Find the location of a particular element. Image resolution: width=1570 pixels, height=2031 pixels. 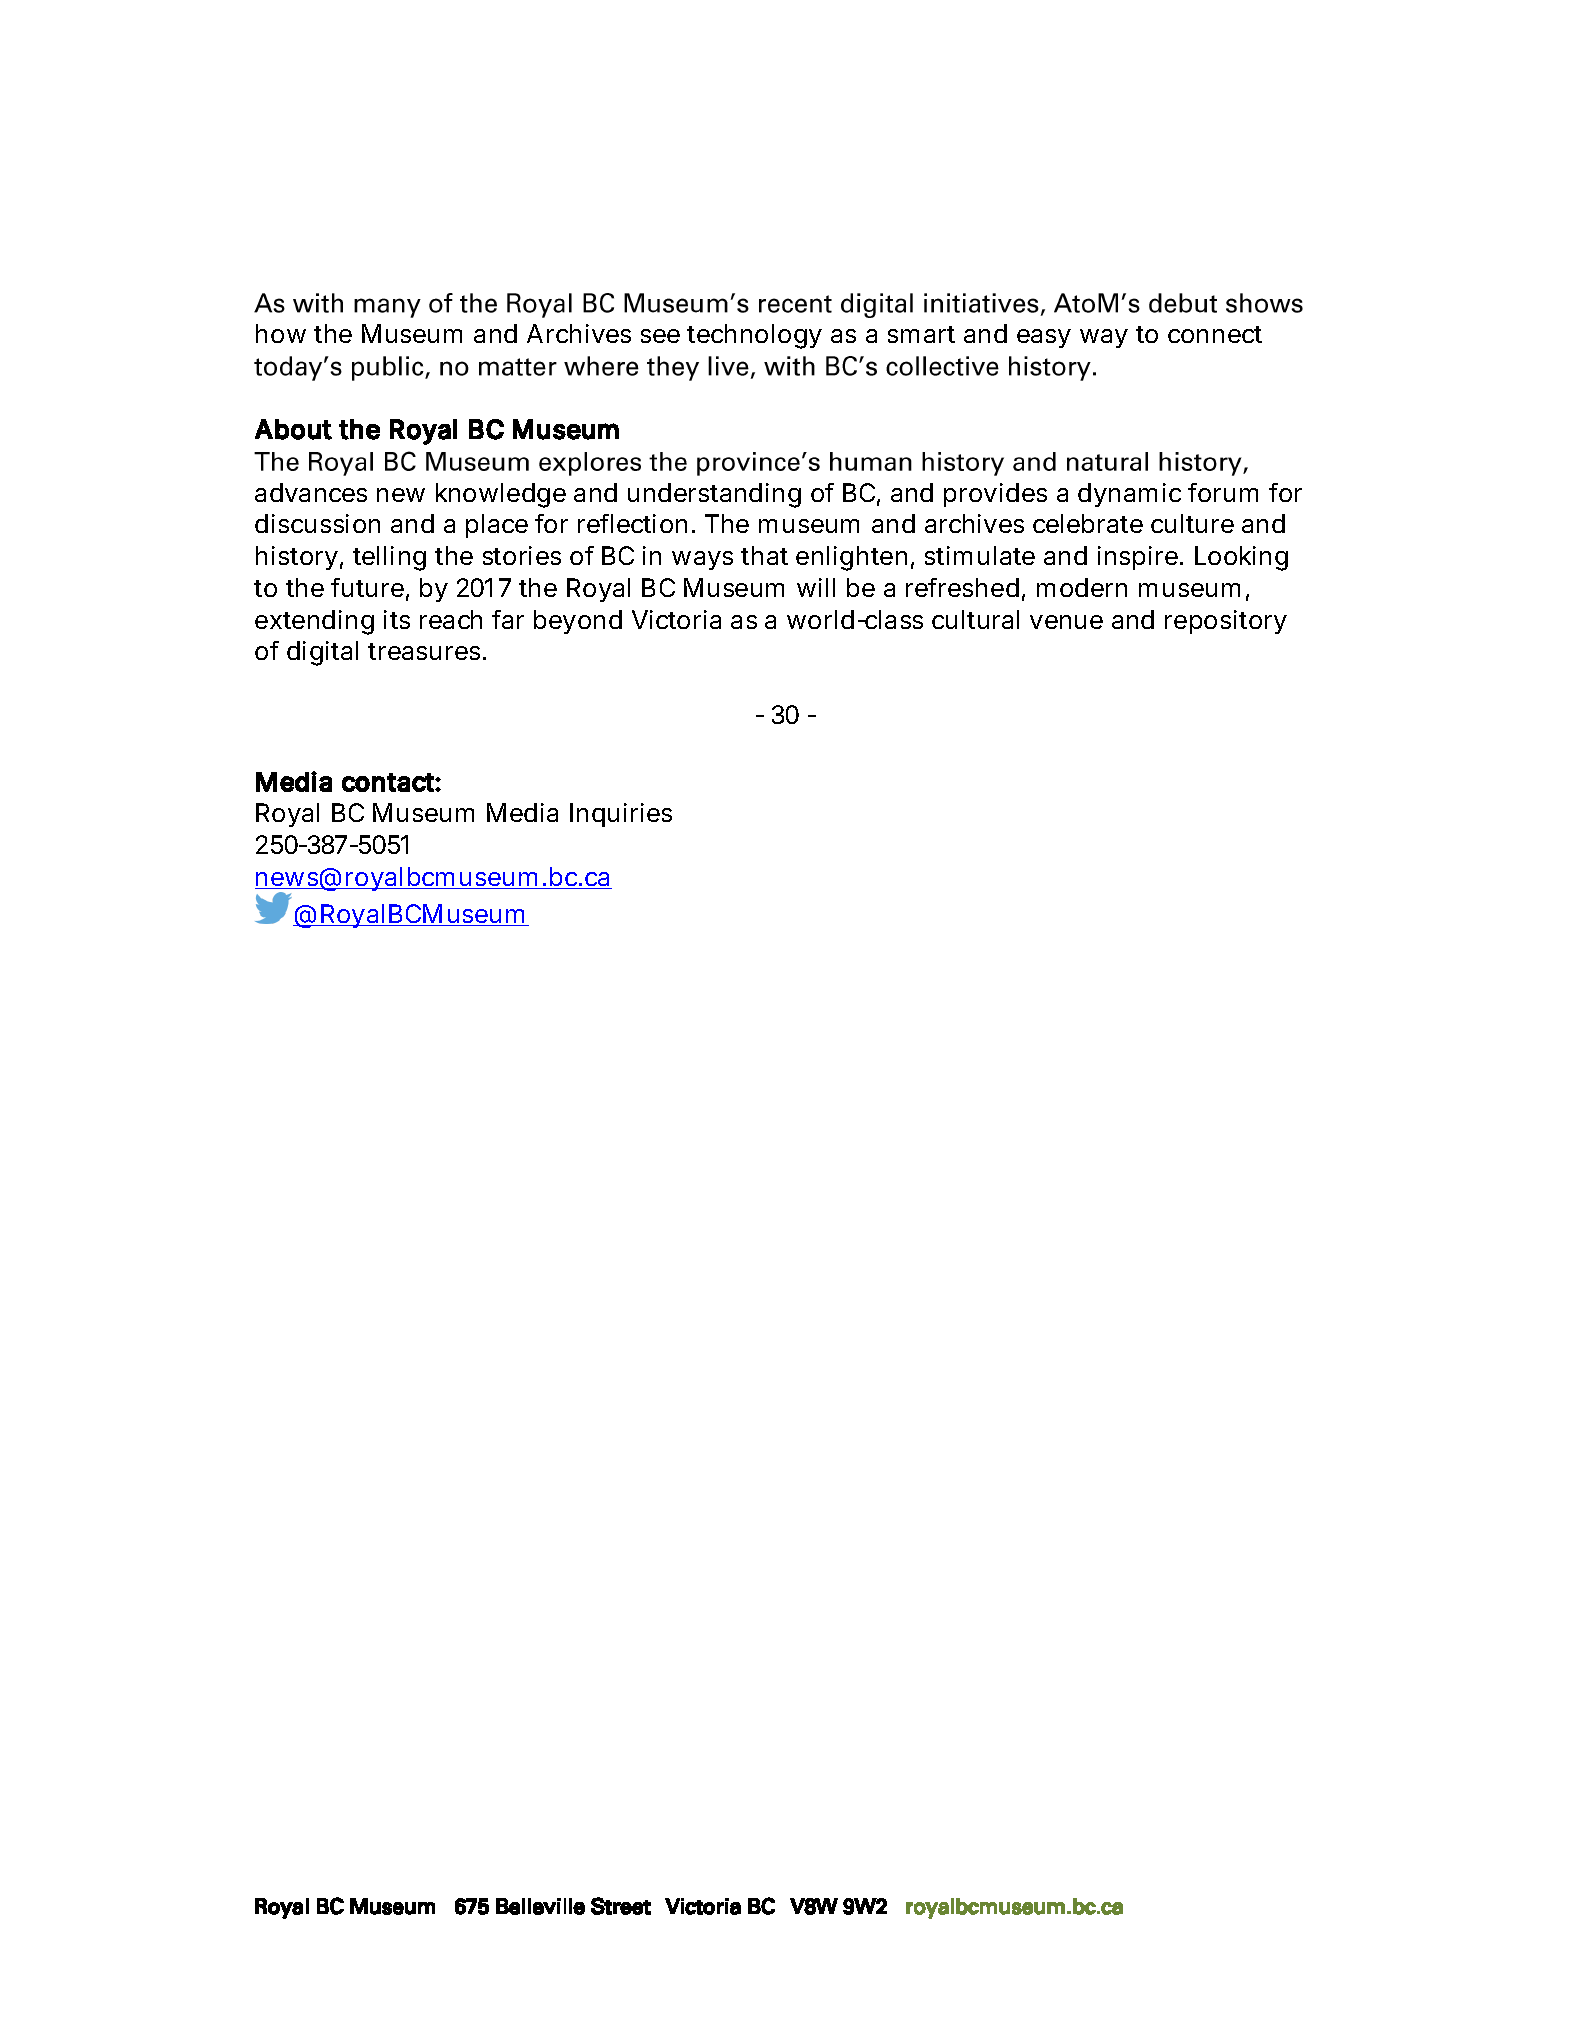

dynamic is located at coordinates (1129, 495).
